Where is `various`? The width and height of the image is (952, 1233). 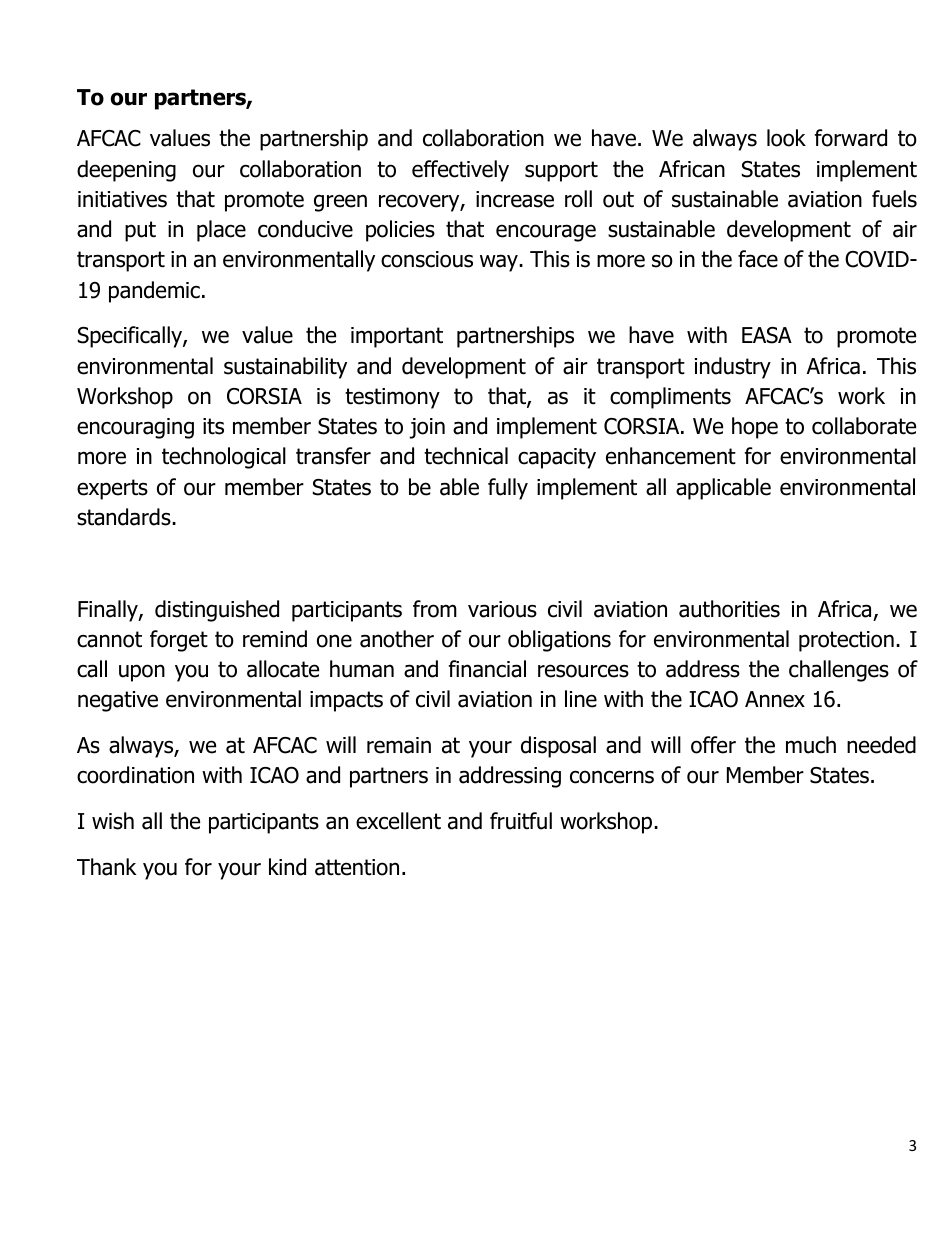 various is located at coordinates (502, 609).
